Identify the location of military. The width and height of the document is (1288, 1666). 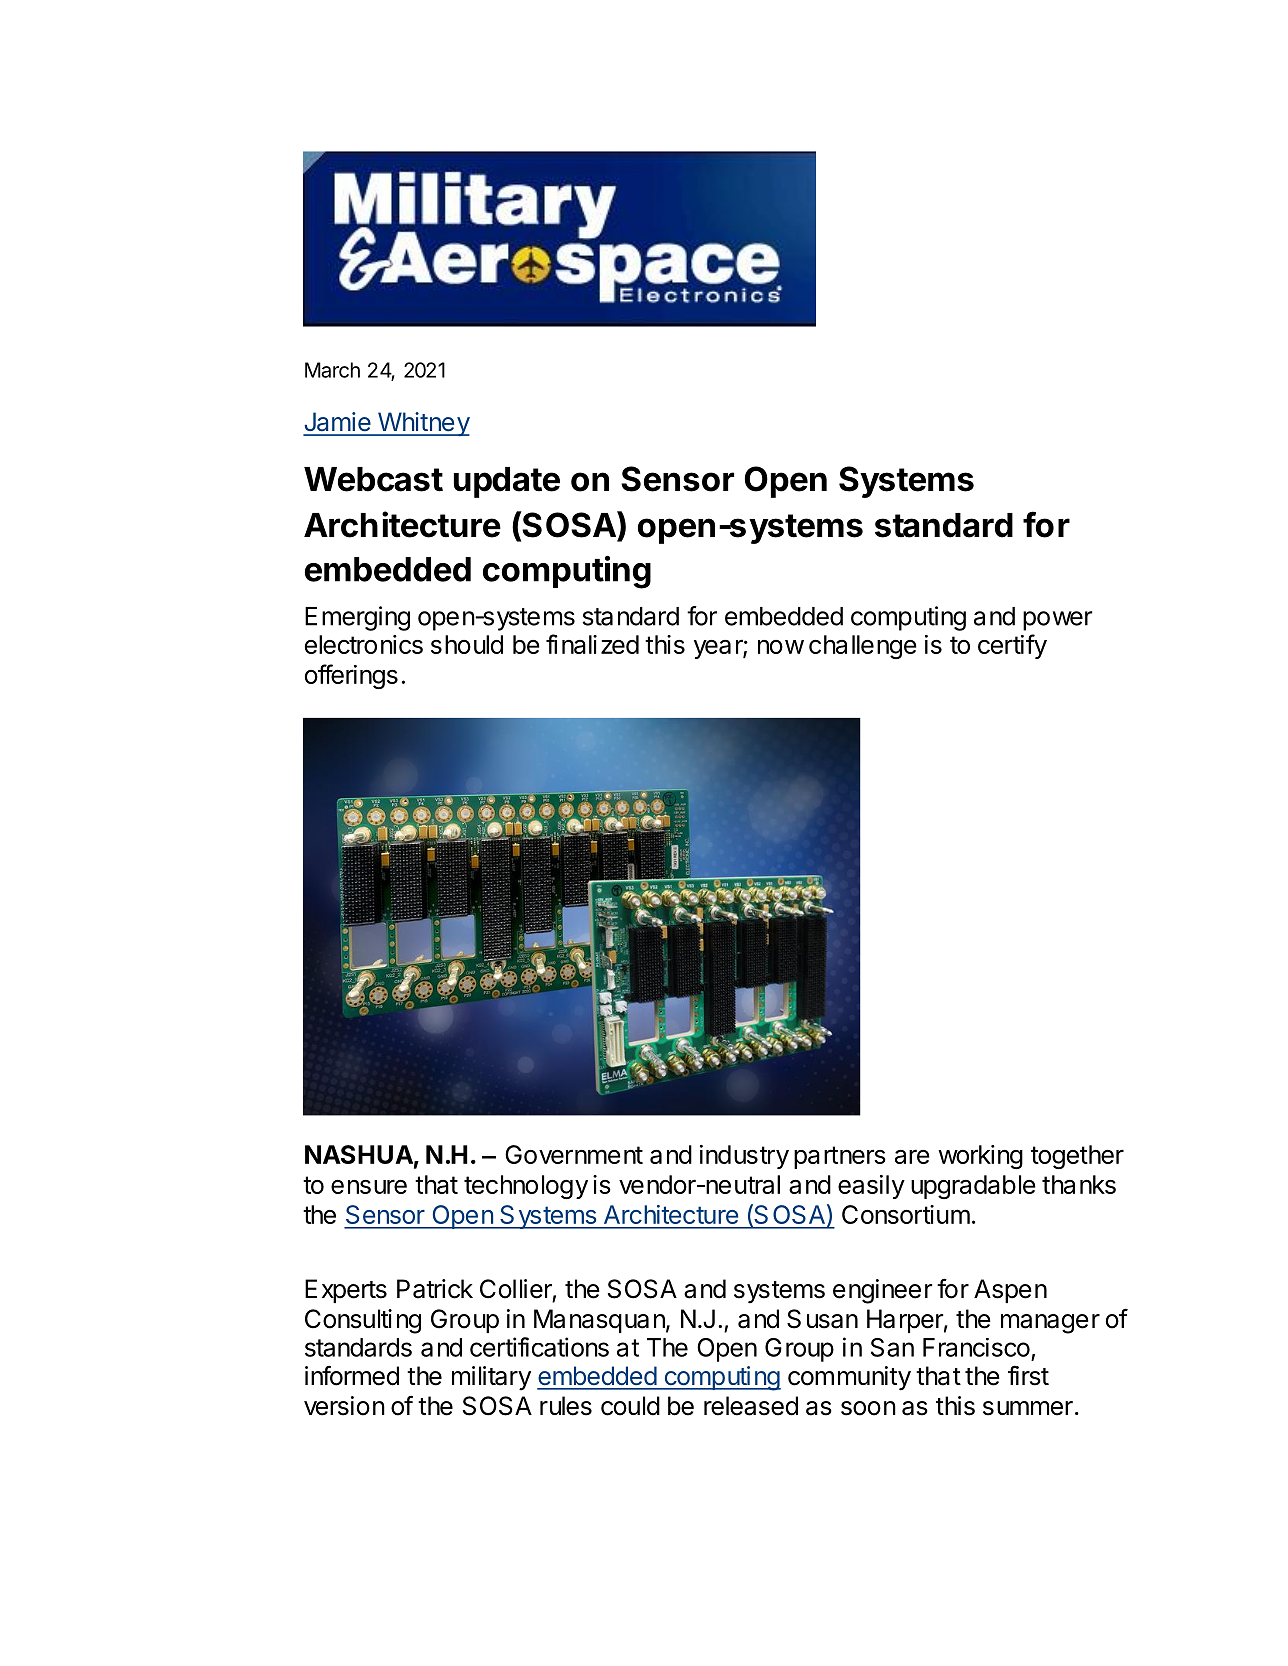
(491, 1378).
